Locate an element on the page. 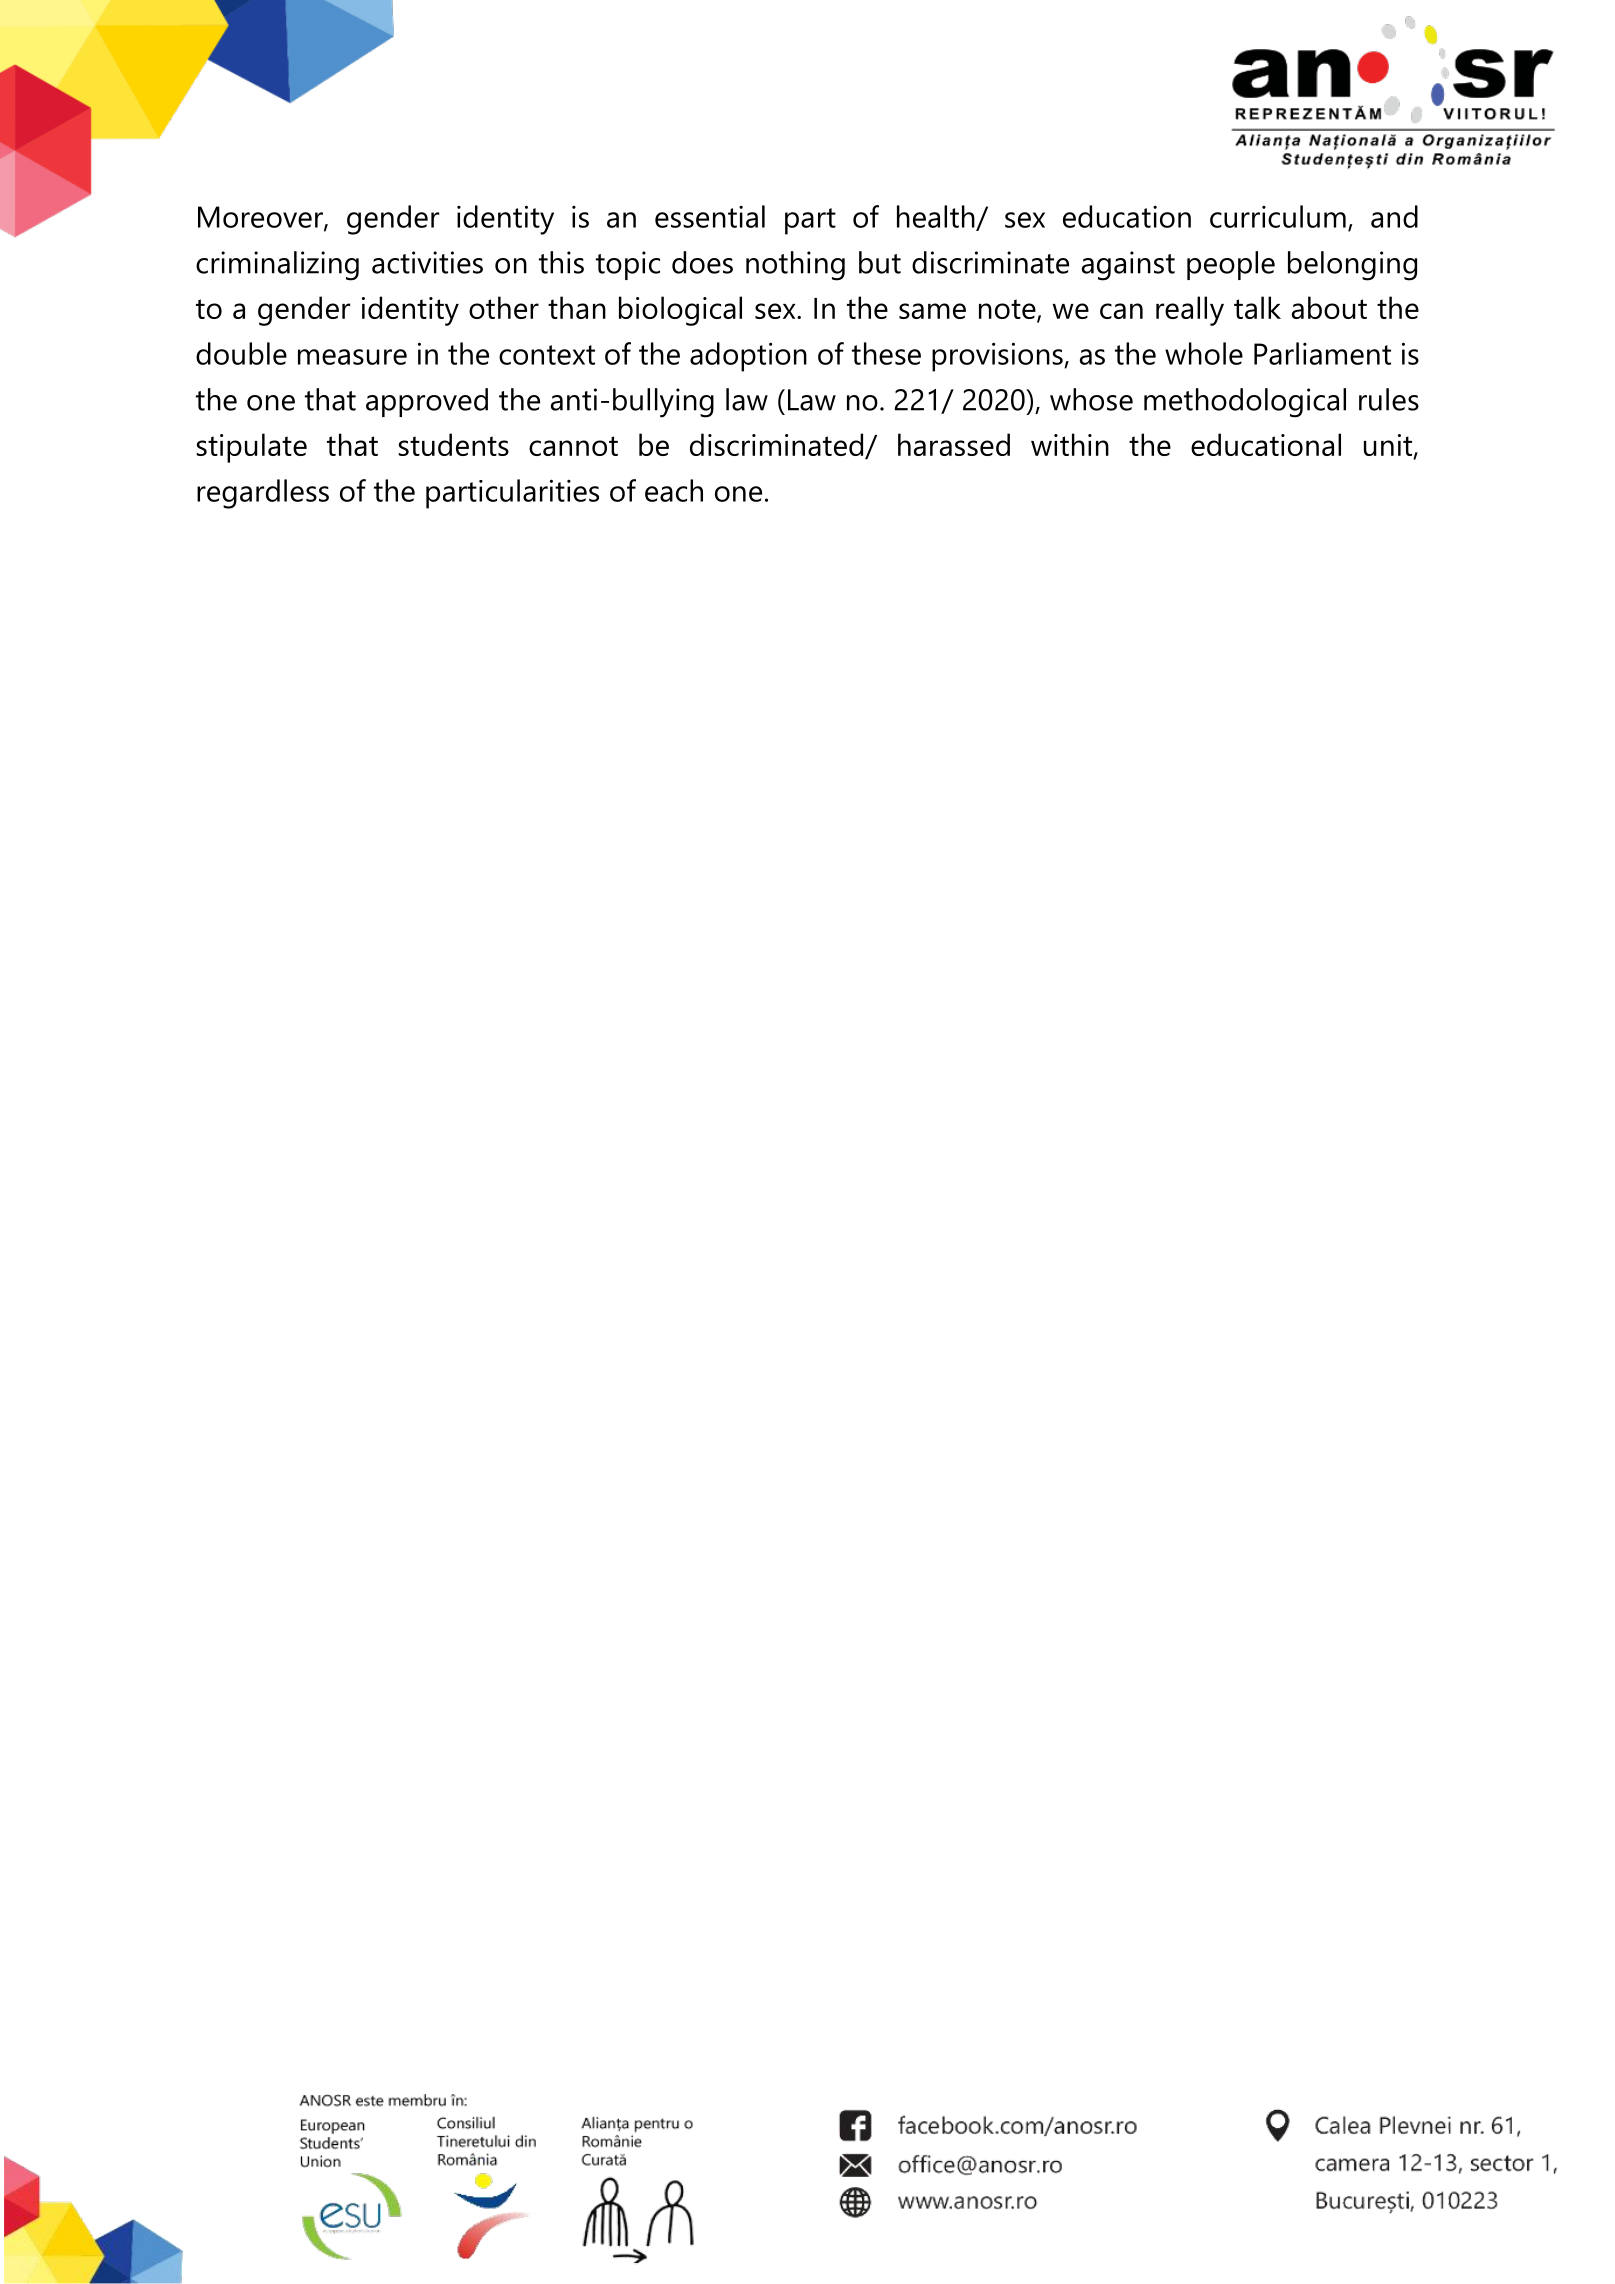  whole is located at coordinates (1204, 353).
